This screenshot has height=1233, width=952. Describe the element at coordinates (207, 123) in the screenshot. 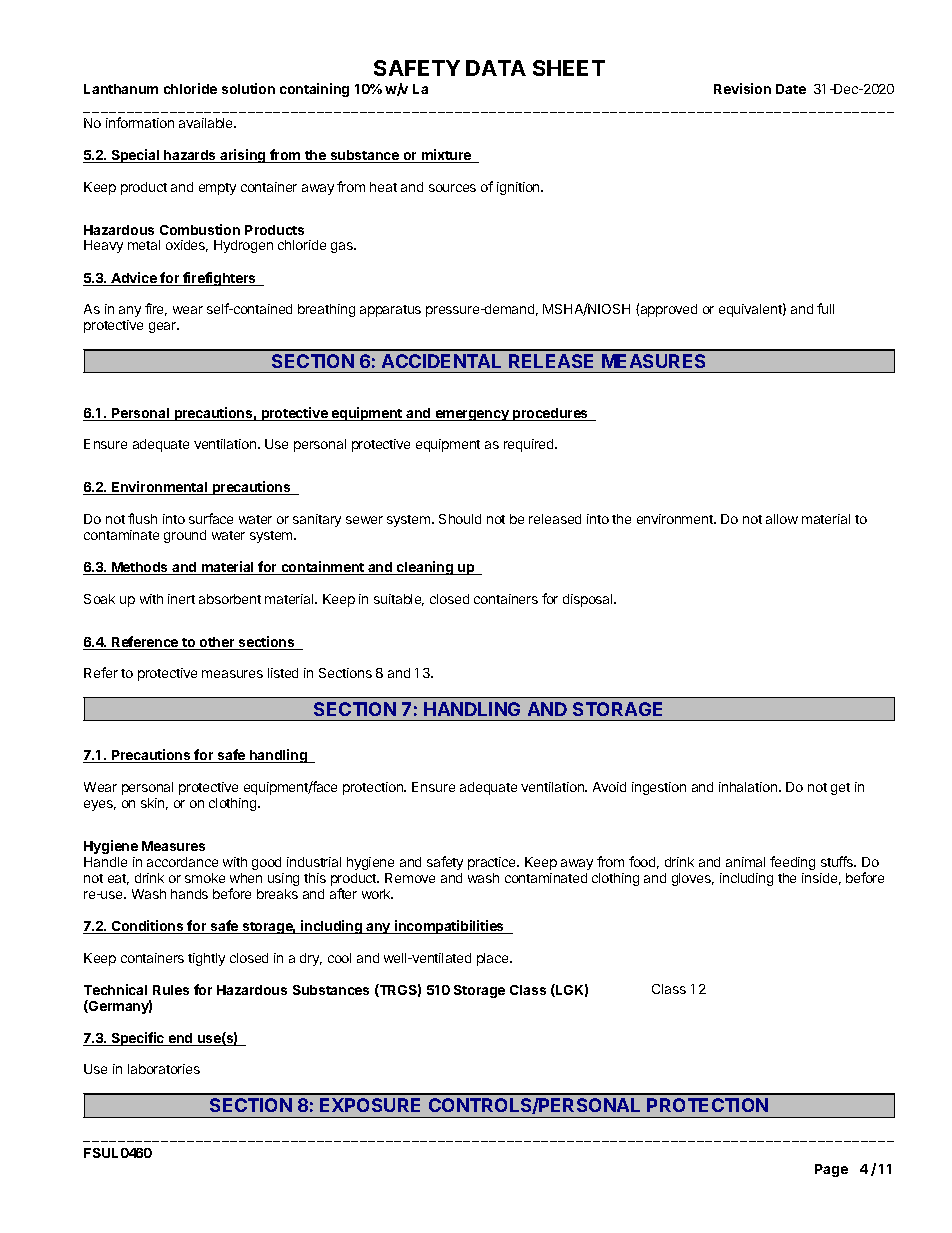

I see `available` at that location.
